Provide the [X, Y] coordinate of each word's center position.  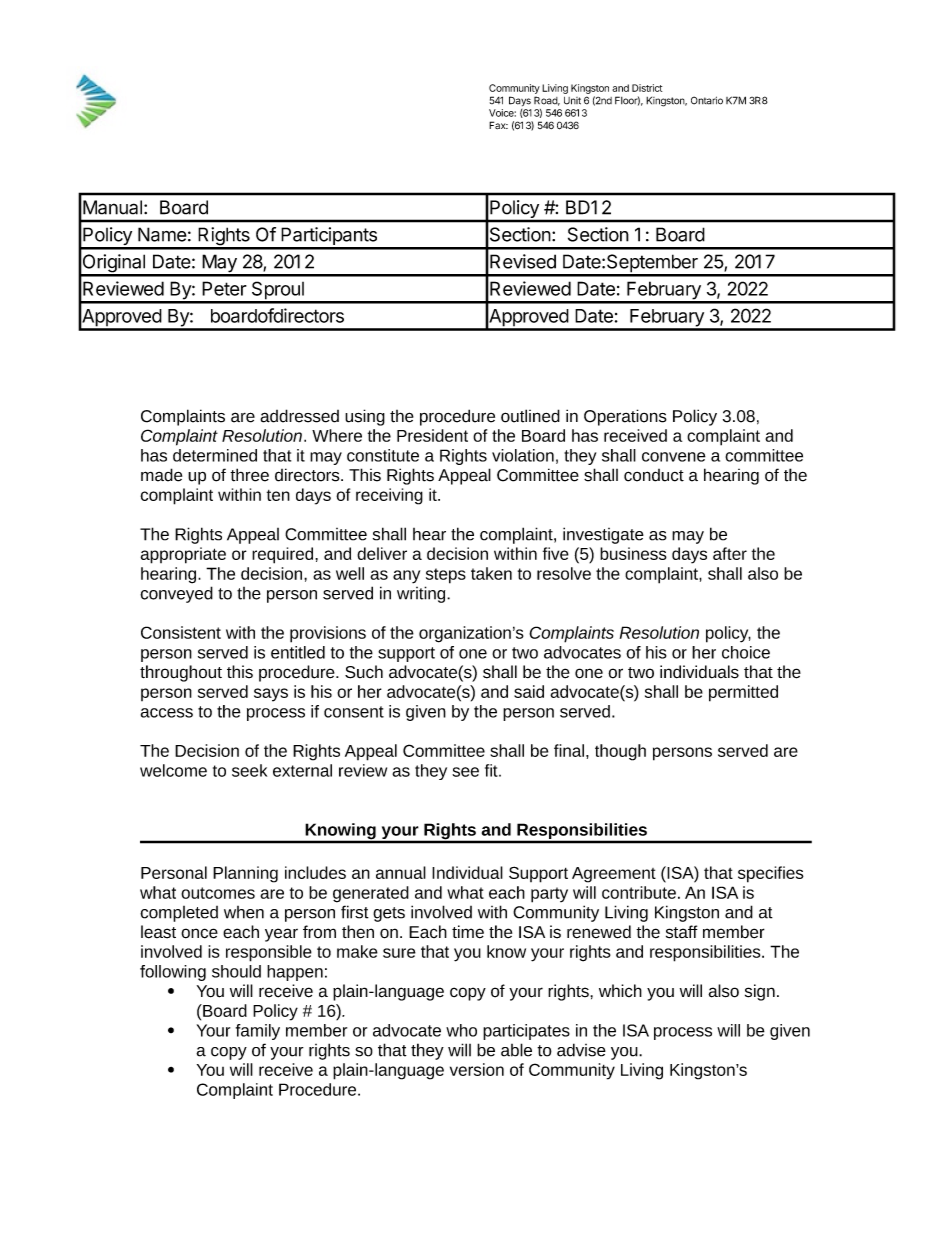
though [620, 752]
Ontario [707, 100]
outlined [530, 416]
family [258, 1032]
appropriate [183, 555]
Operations [625, 417]
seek [249, 770]
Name [162, 234]
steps [446, 576]
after [730, 553]
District [647, 88]
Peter [224, 288]
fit [492, 770]
